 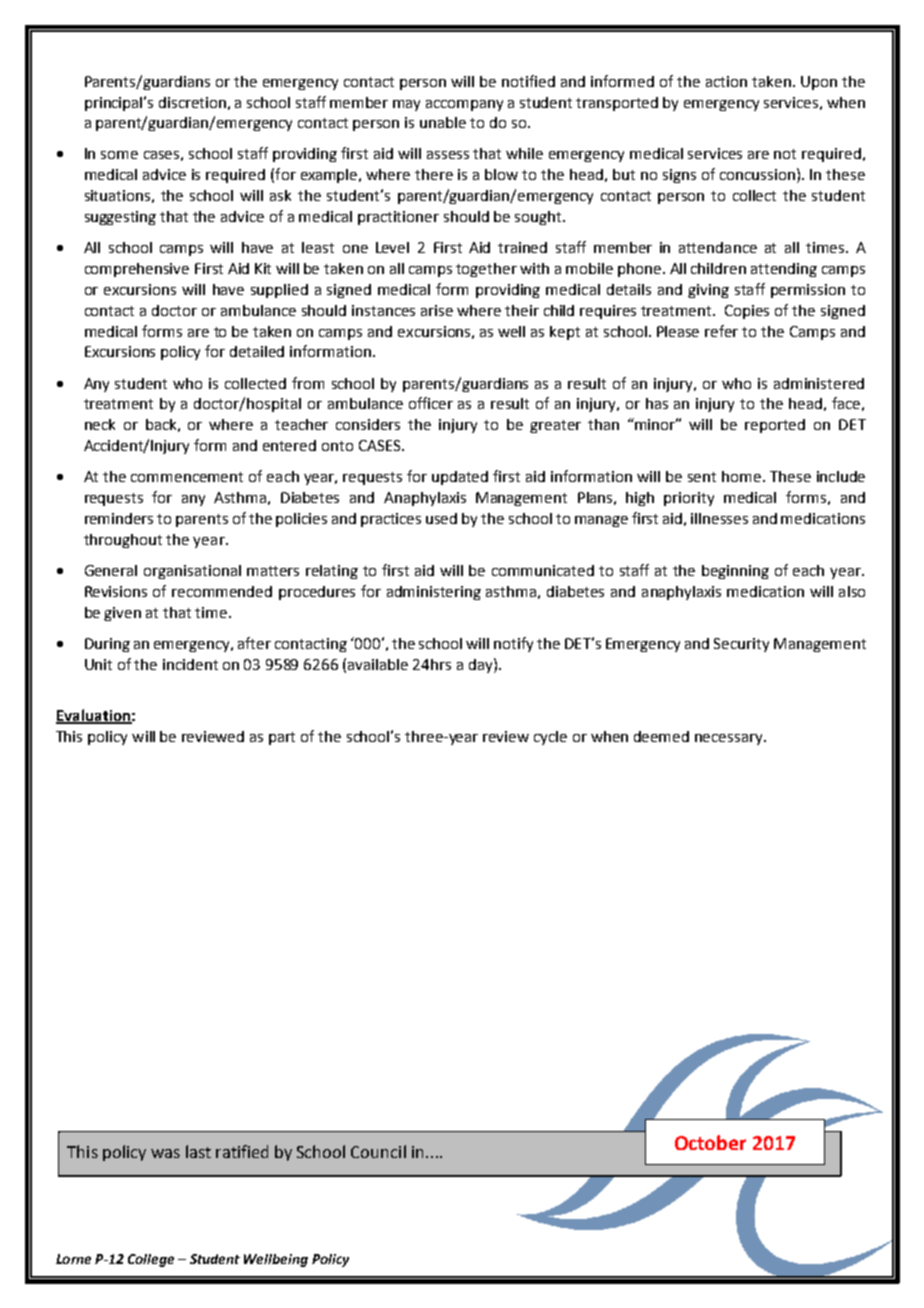 What do you see at coordinates (378, 1151) in the page?
I see `Council` at bounding box center [378, 1151].
